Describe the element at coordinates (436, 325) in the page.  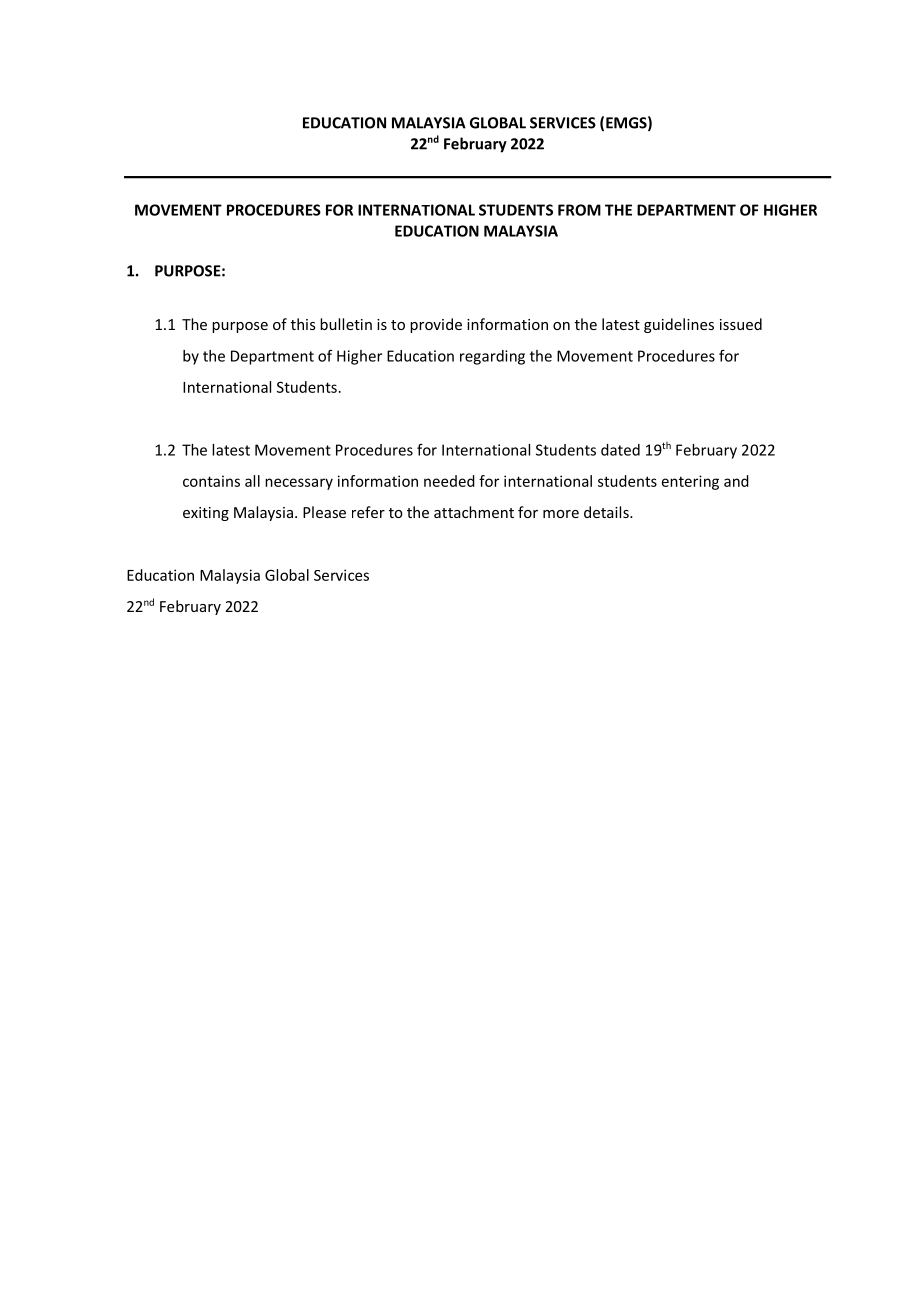
I see `provide` at that location.
